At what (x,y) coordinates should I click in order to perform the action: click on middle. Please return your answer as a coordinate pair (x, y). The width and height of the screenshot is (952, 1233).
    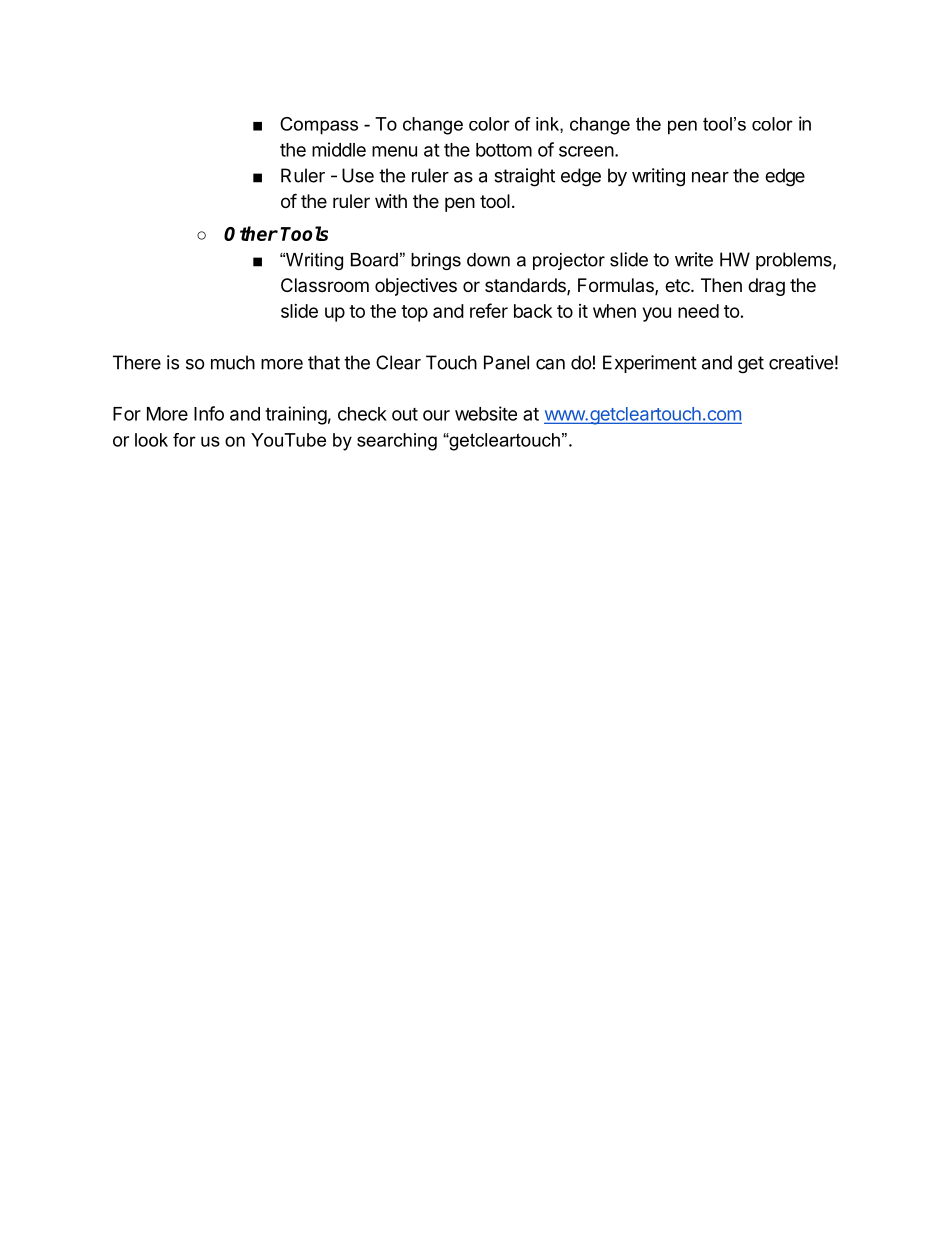
    Looking at the image, I should click on (339, 149).
